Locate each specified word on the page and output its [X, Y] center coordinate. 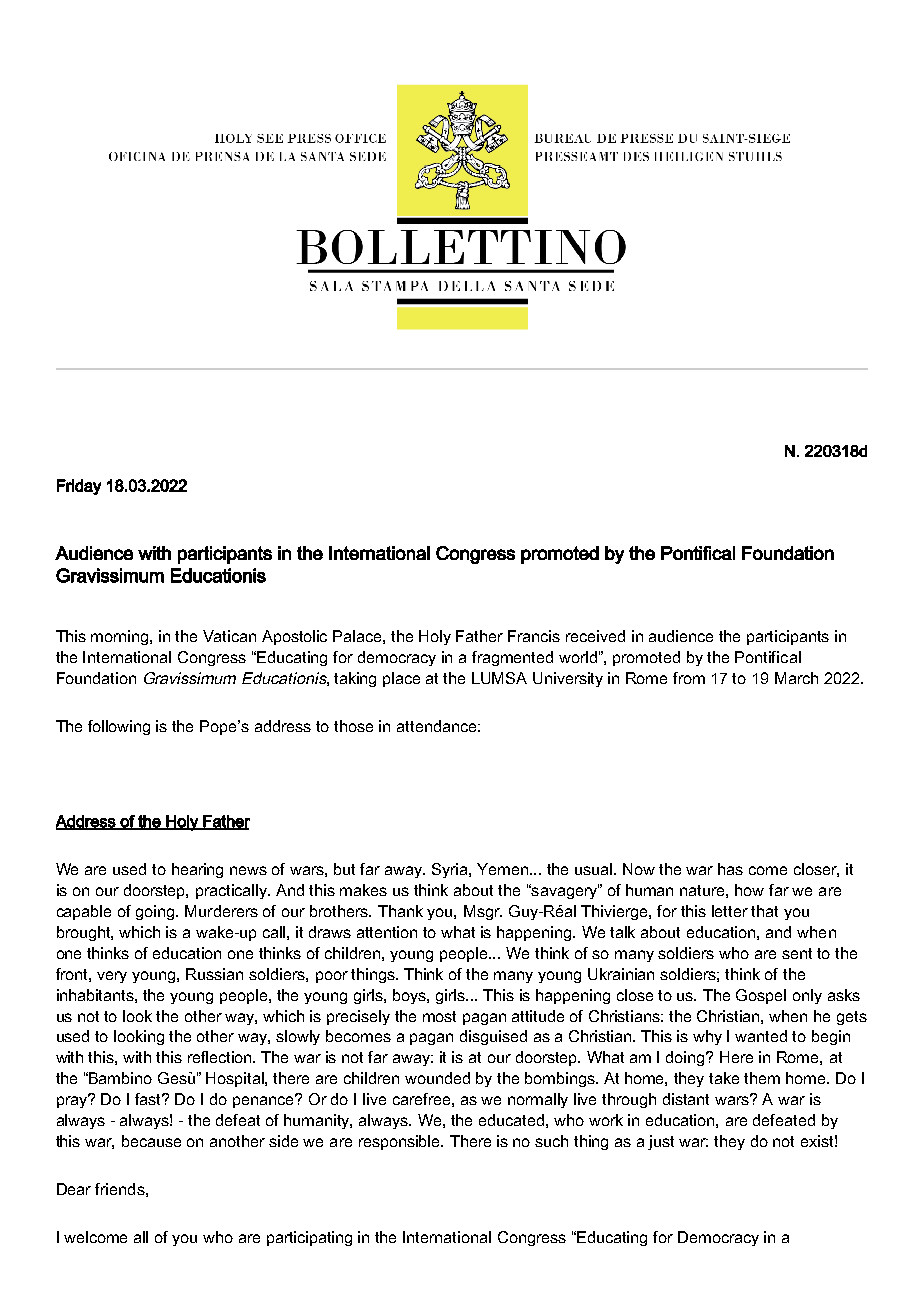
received [595, 636]
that [764, 911]
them [762, 1078]
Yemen [504, 869]
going [156, 912]
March [796, 678]
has [730, 869]
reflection [221, 1057]
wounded [437, 1078]
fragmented [512, 658]
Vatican [229, 636]
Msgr [483, 912]
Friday [79, 487]
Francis [534, 636]
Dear [74, 1189]
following [119, 727]
